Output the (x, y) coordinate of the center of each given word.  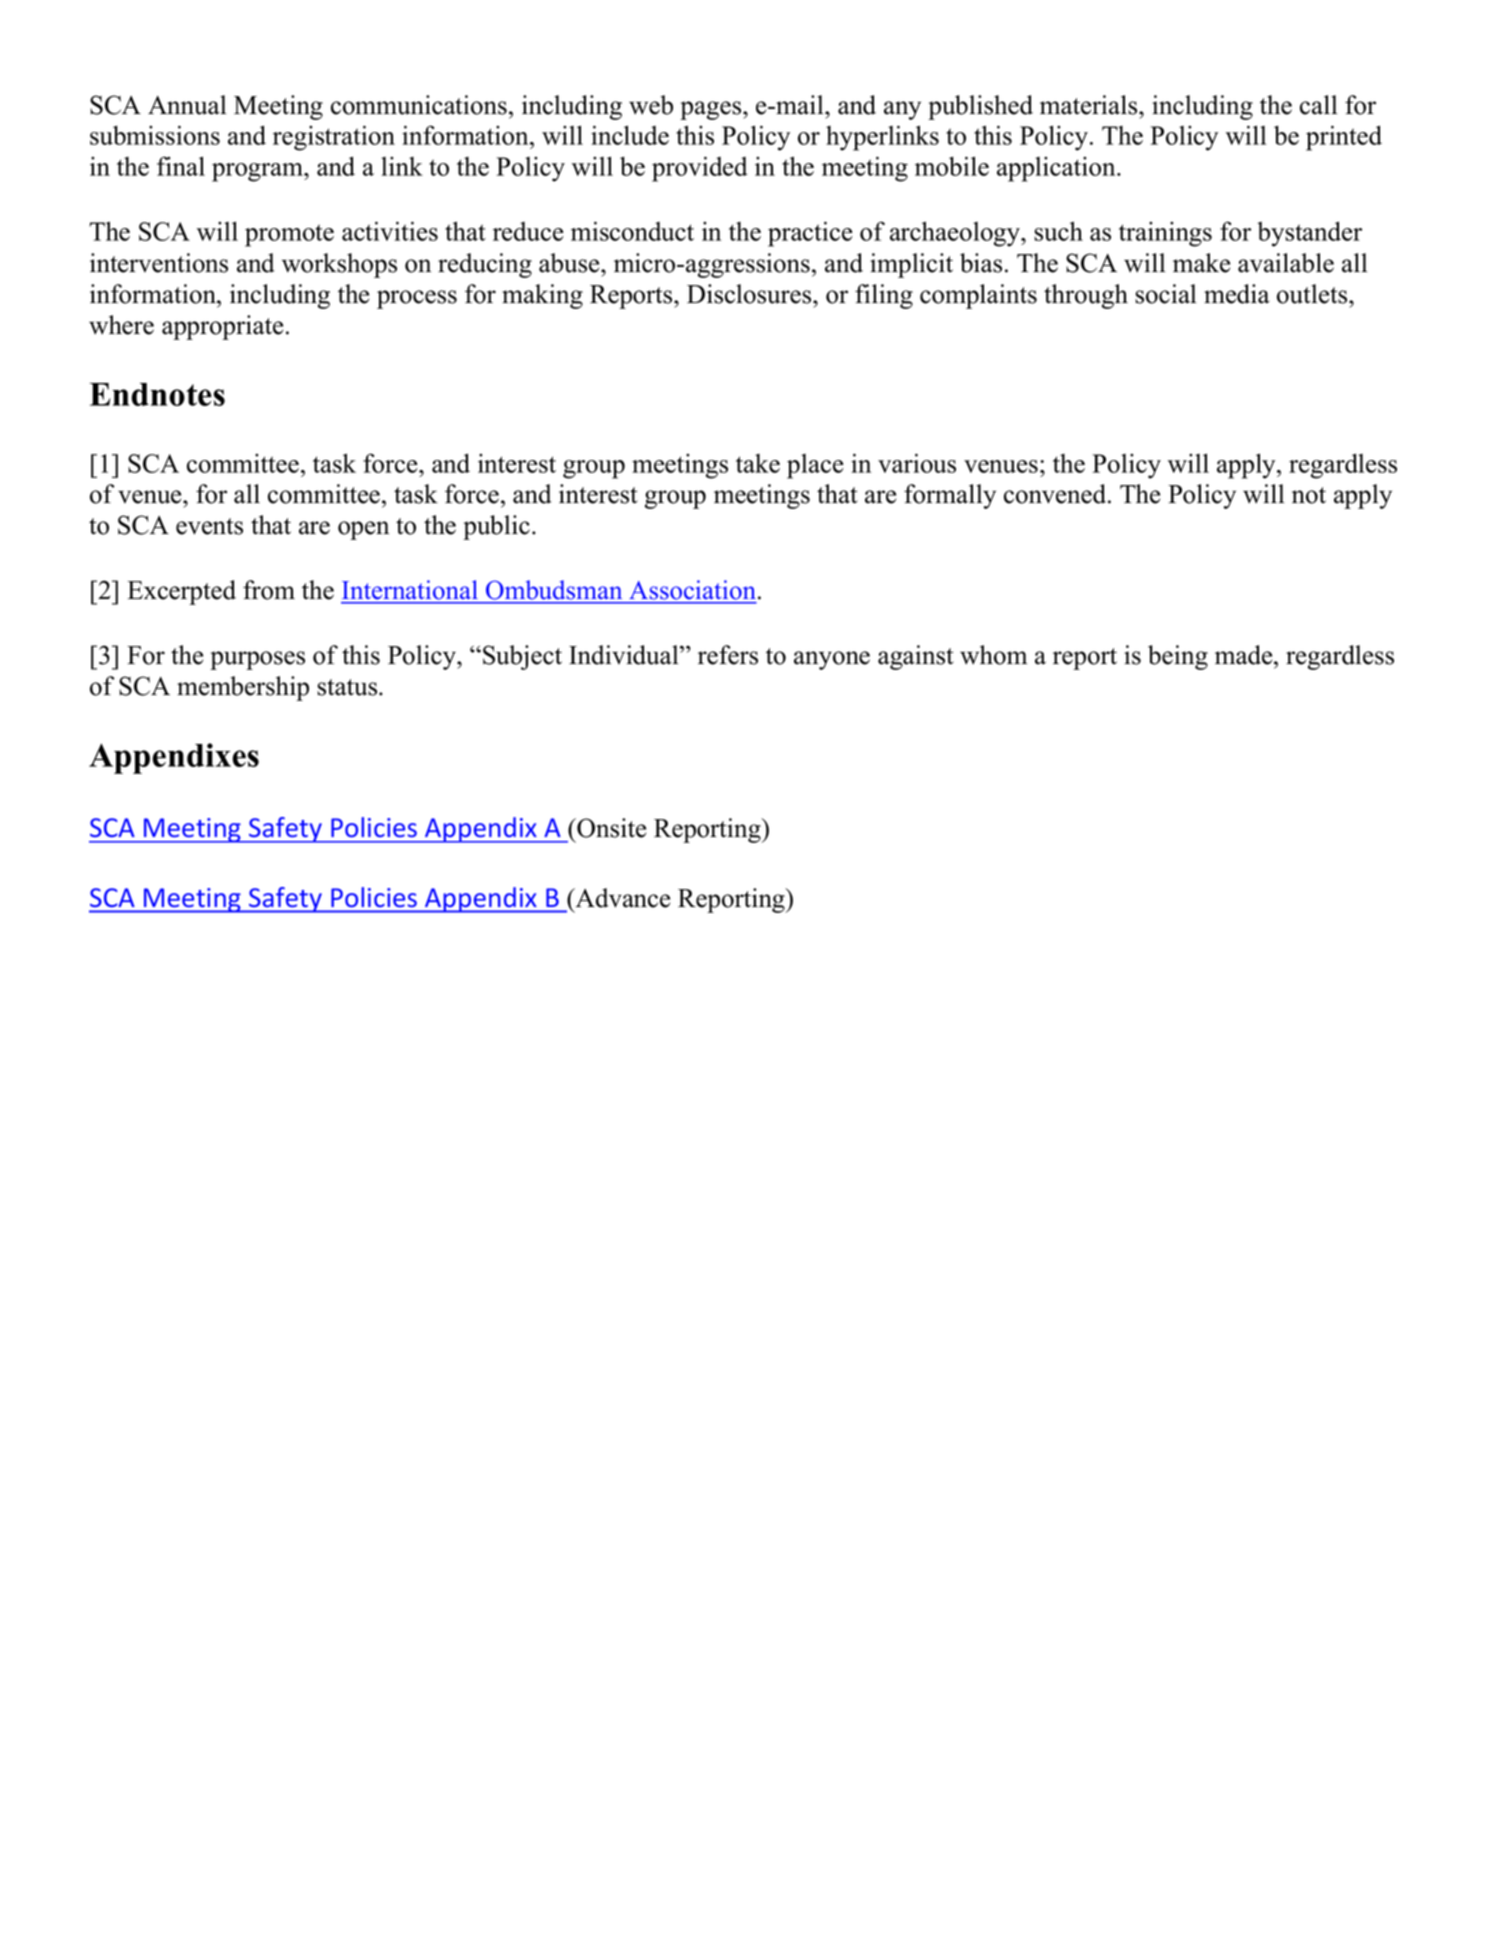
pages (712, 110)
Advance (621, 898)
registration (334, 138)
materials (1090, 105)
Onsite (610, 828)
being (1178, 657)
